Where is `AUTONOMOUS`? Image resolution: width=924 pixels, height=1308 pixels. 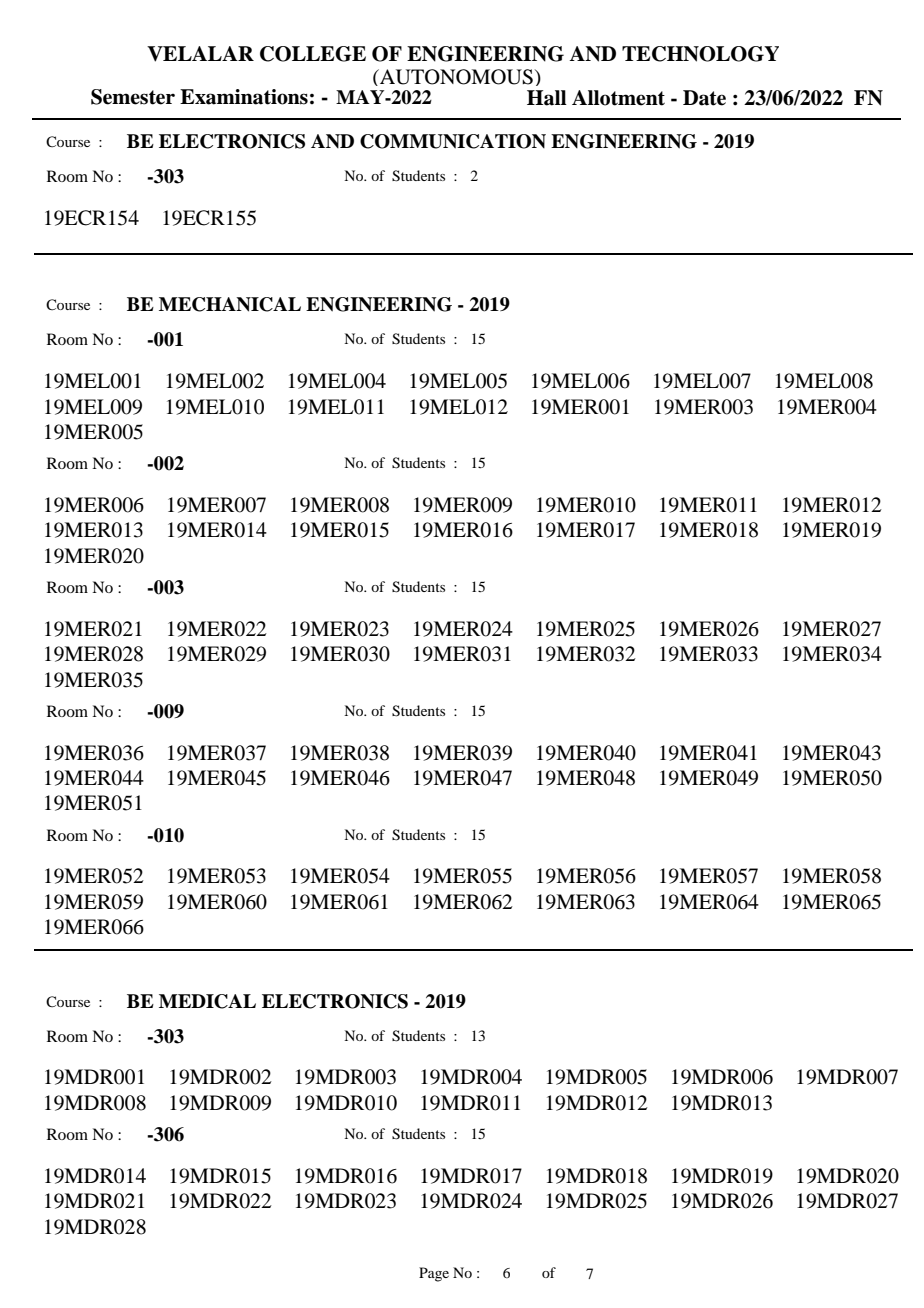 AUTONOMOUS is located at coordinates (455, 77).
